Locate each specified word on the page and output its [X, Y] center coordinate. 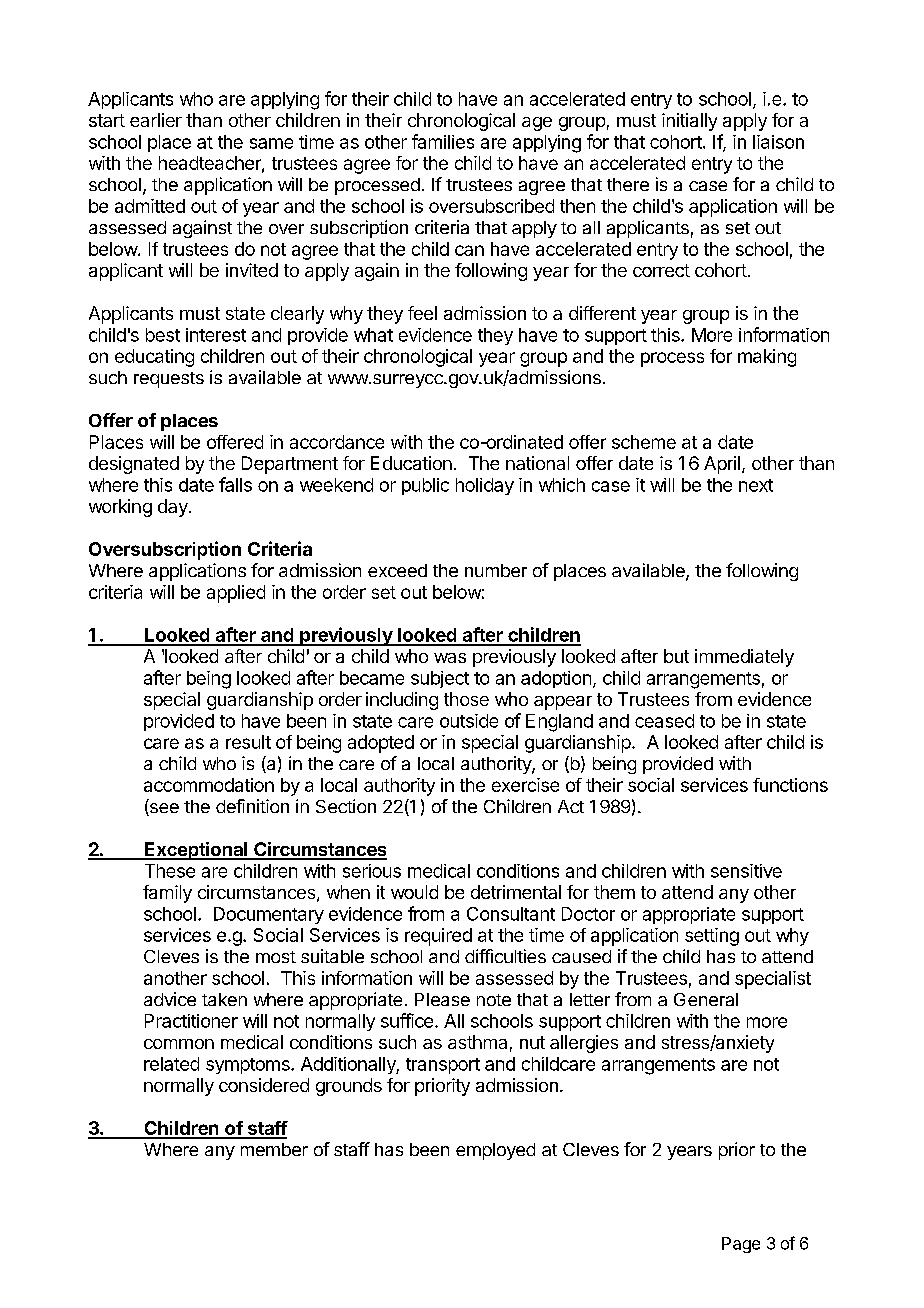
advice [170, 999]
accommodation [209, 785]
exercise [525, 785]
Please [442, 999]
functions [790, 785]
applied [236, 594]
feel [422, 313]
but [676, 656]
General [706, 999]
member [274, 1149]
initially [689, 122]
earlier [156, 120]
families [443, 141]
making [767, 358]
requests [169, 380]
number [496, 570]
